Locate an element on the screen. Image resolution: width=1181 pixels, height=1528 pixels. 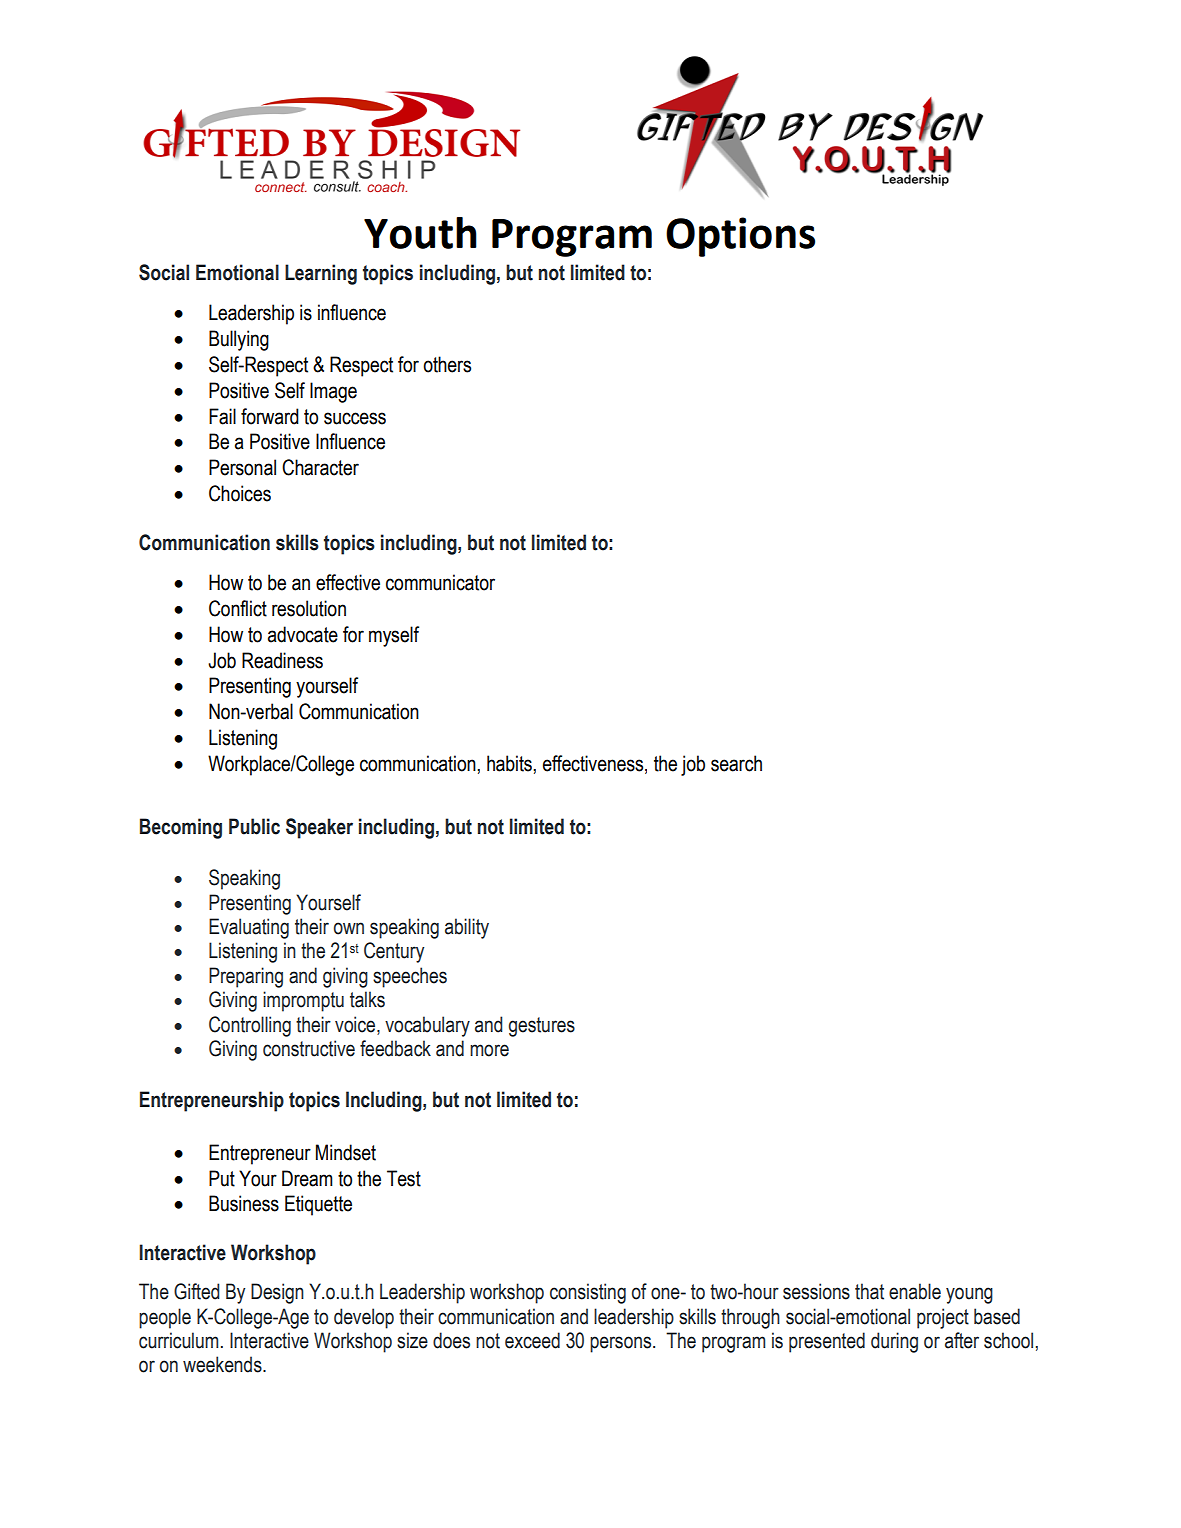
persons is located at coordinates (622, 1344).
